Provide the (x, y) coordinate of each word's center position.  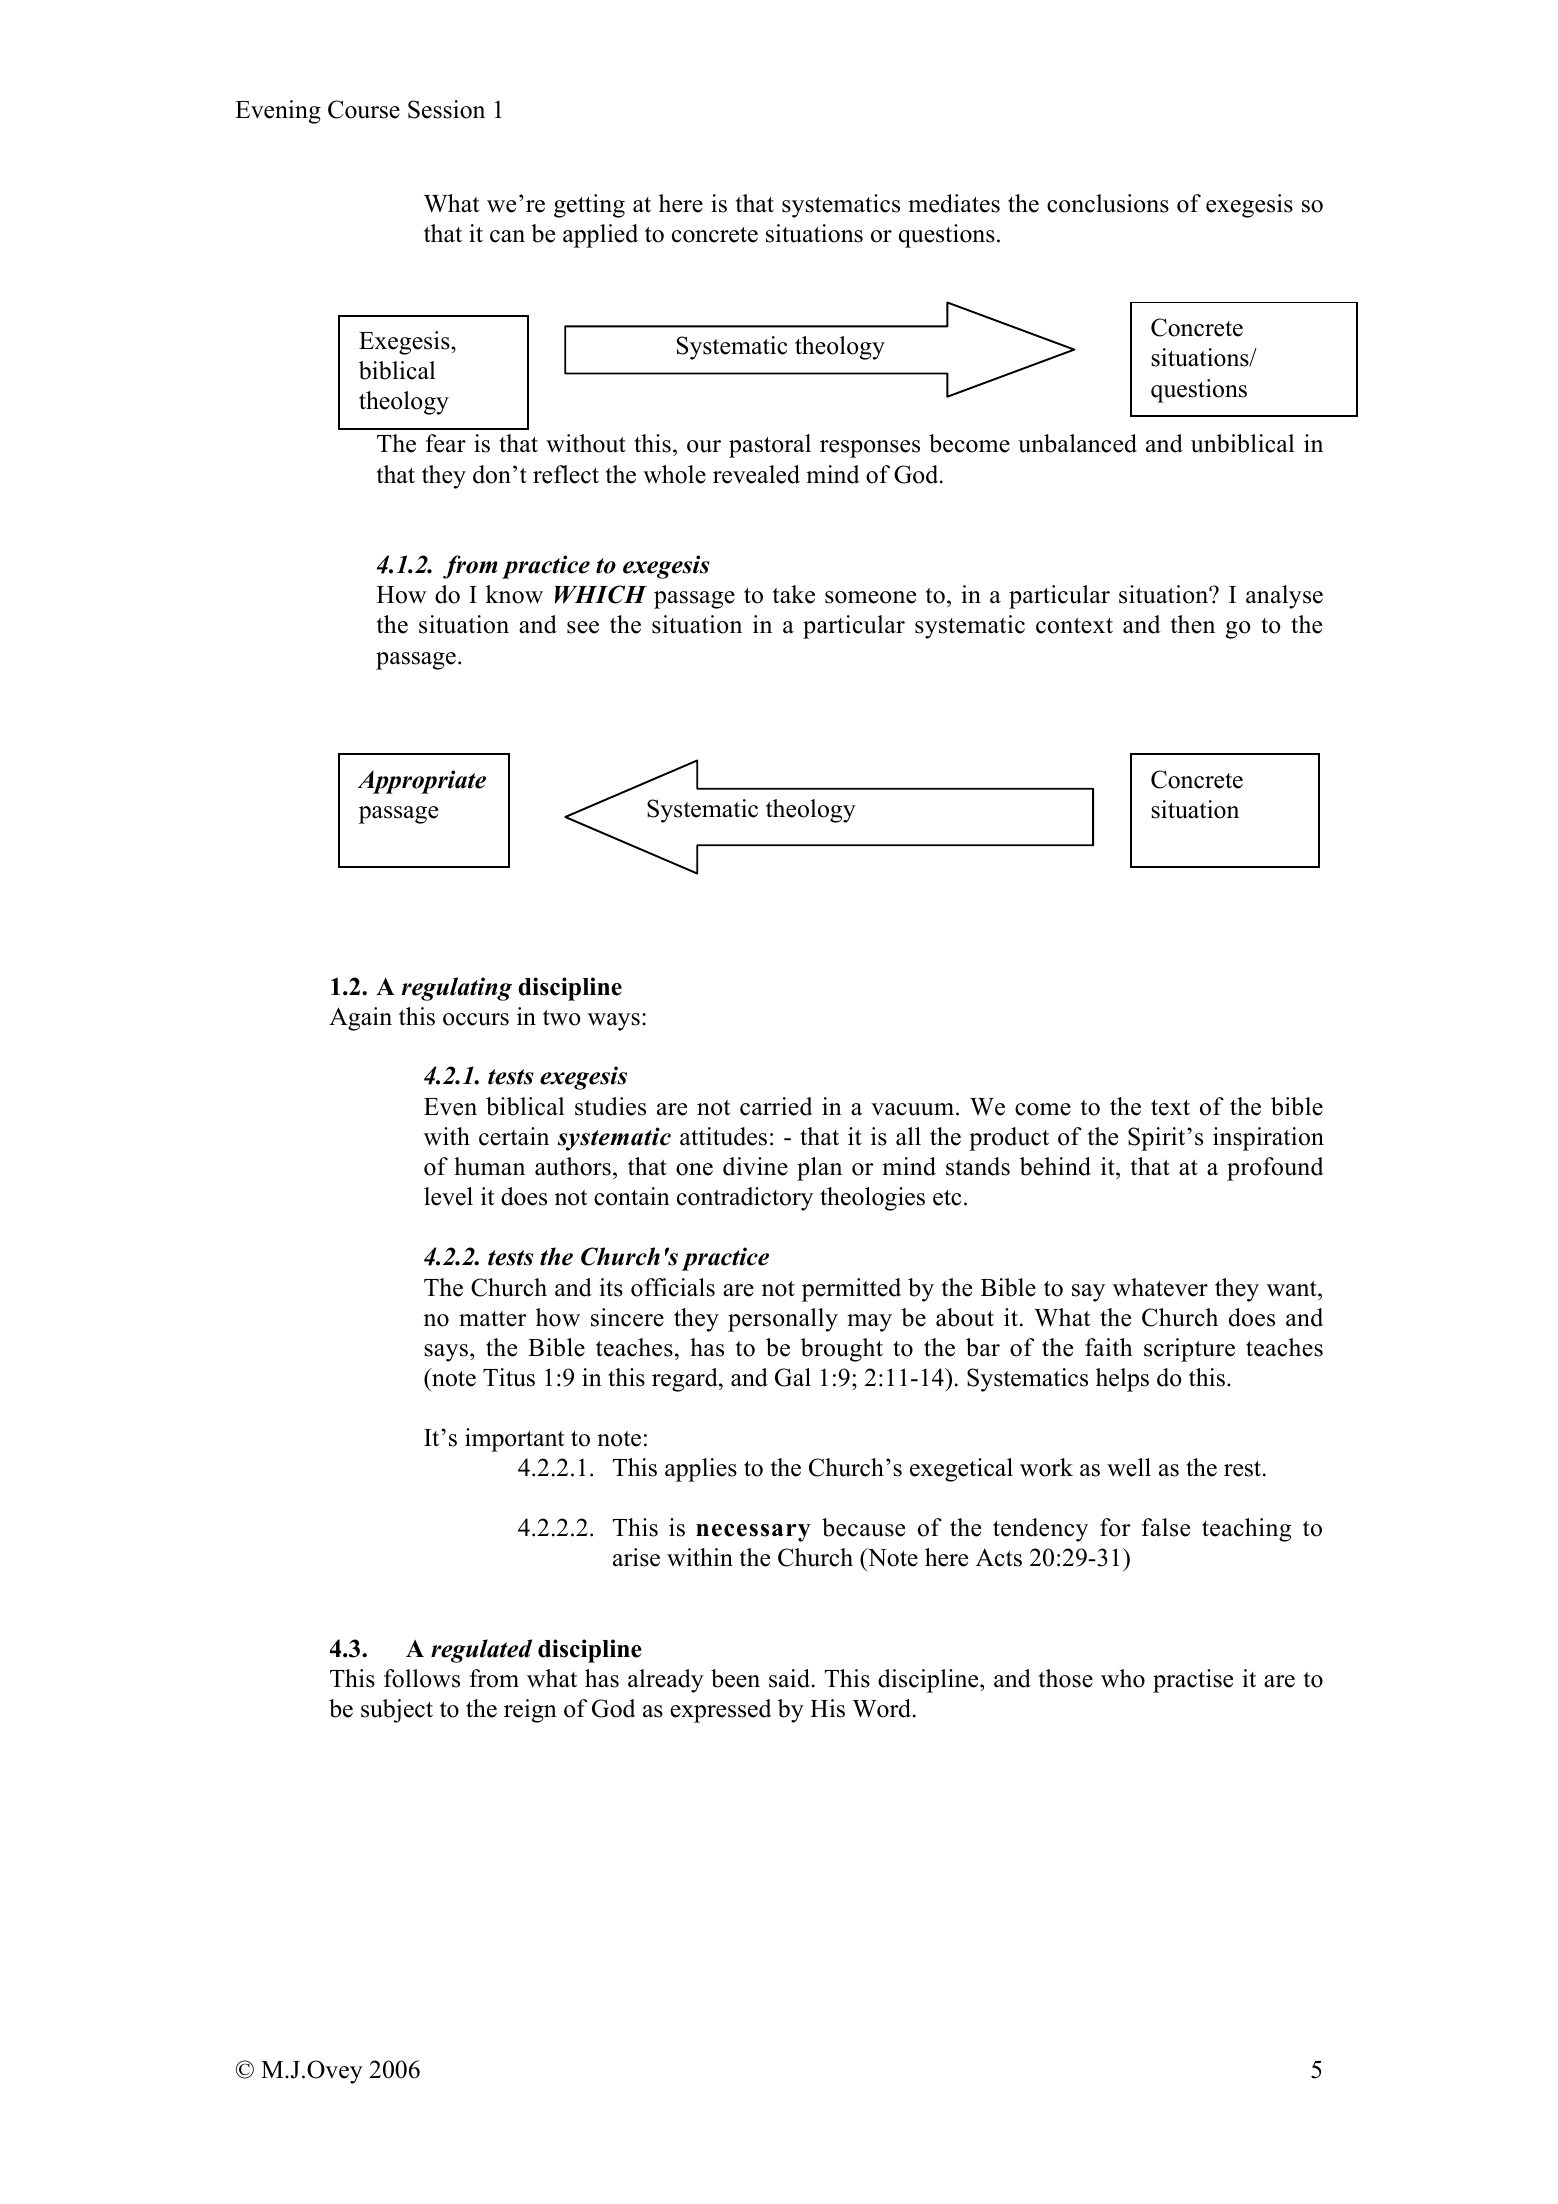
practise (1193, 1681)
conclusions (1108, 203)
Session (446, 109)
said (789, 1678)
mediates (954, 203)
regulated (481, 1651)
